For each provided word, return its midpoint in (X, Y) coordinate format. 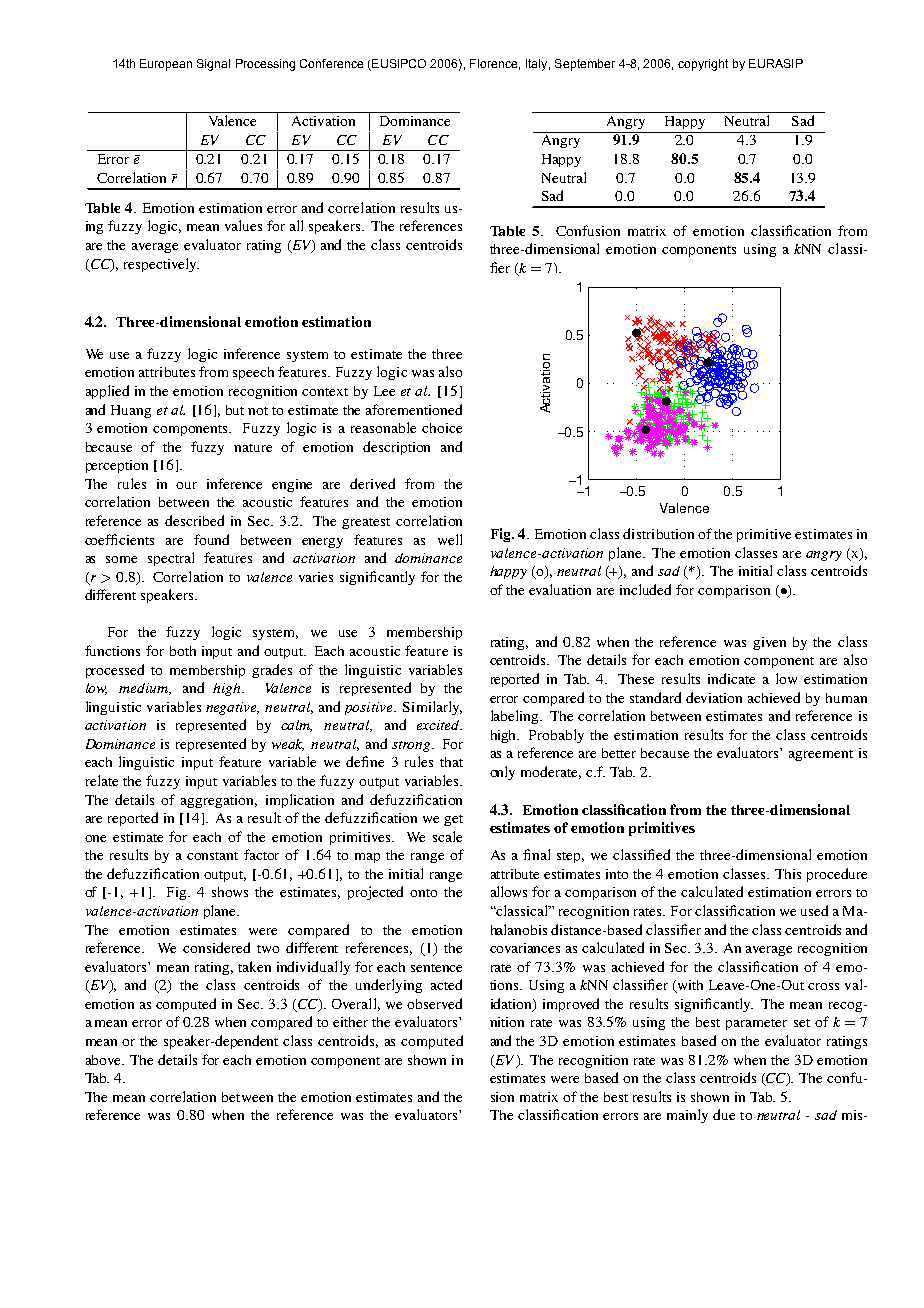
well (450, 539)
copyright (703, 65)
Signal (213, 65)
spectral (171, 559)
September (585, 65)
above (104, 1060)
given (769, 643)
